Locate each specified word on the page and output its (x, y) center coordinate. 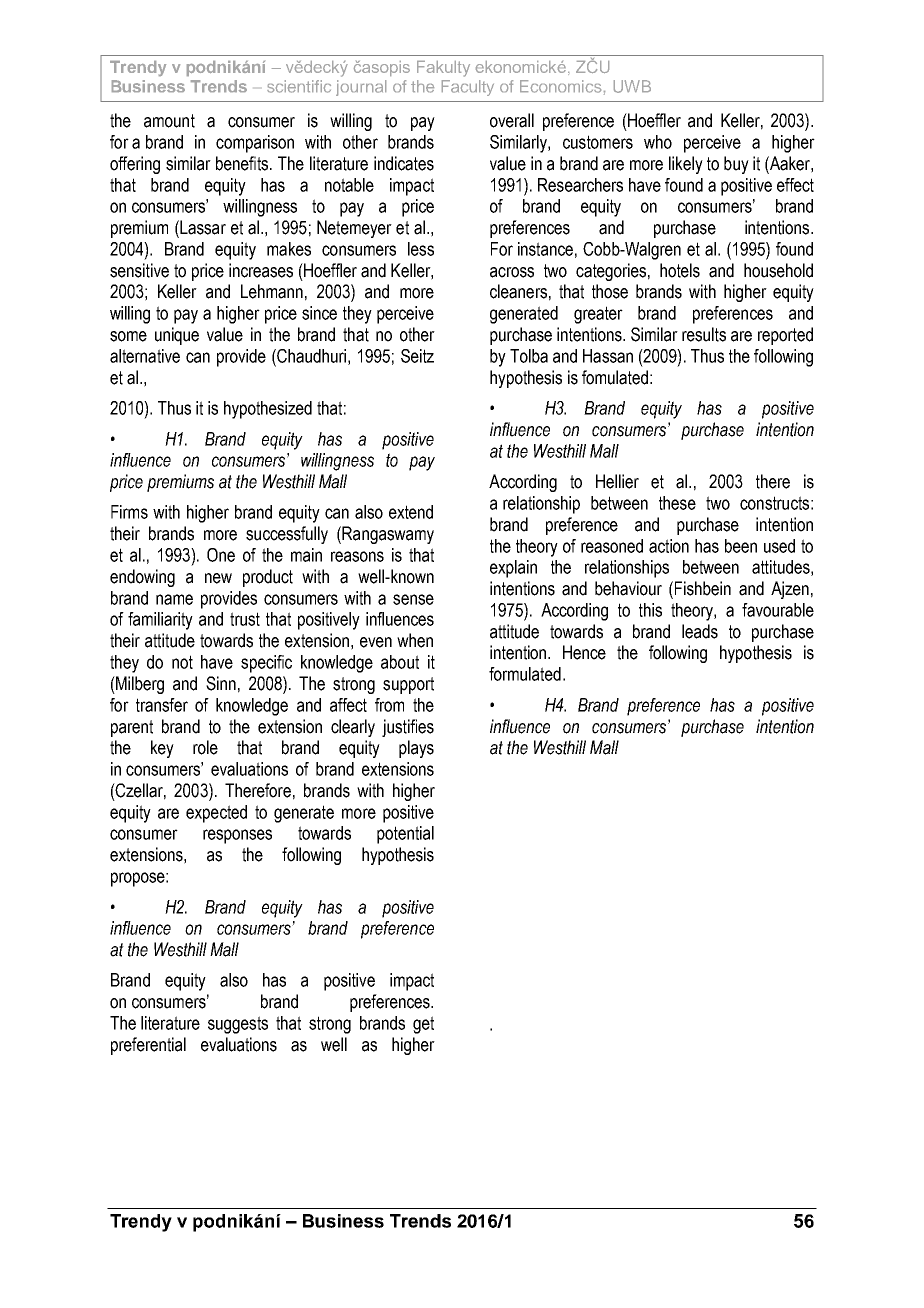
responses (237, 836)
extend (411, 512)
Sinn (221, 683)
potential (405, 835)
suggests (238, 1025)
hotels (680, 270)
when (415, 640)
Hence (584, 652)
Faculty (468, 88)
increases (261, 270)
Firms (129, 512)
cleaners (518, 291)
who (658, 142)
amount (169, 121)
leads (700, 631)
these (677, 503)
